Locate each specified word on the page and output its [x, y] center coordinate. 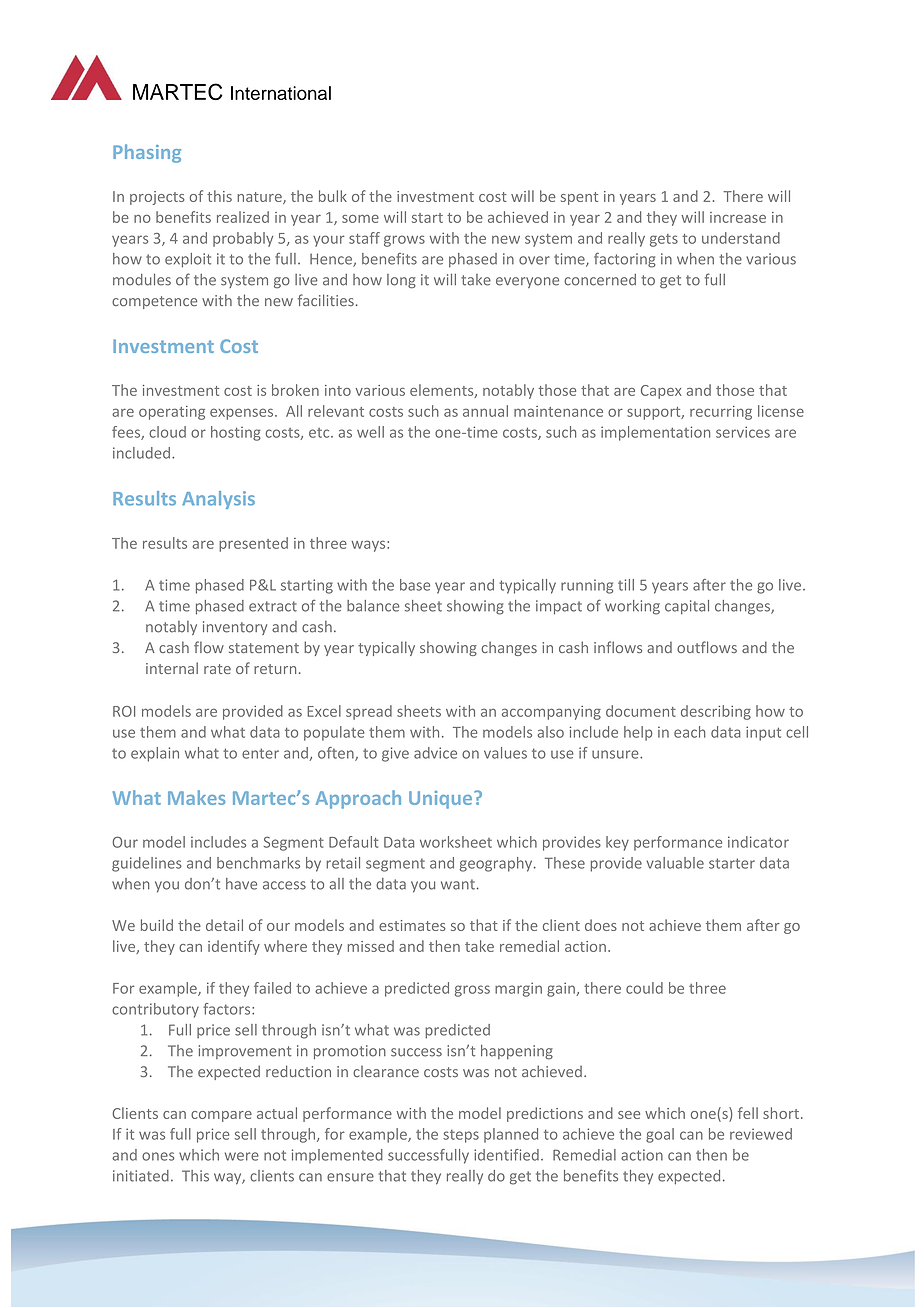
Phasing [147, 153]
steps [461, 1136]
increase [738, 217]
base [415, 585]
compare [221, 1116]
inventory [235, 628]
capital [687, 607]
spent [579, 198]
